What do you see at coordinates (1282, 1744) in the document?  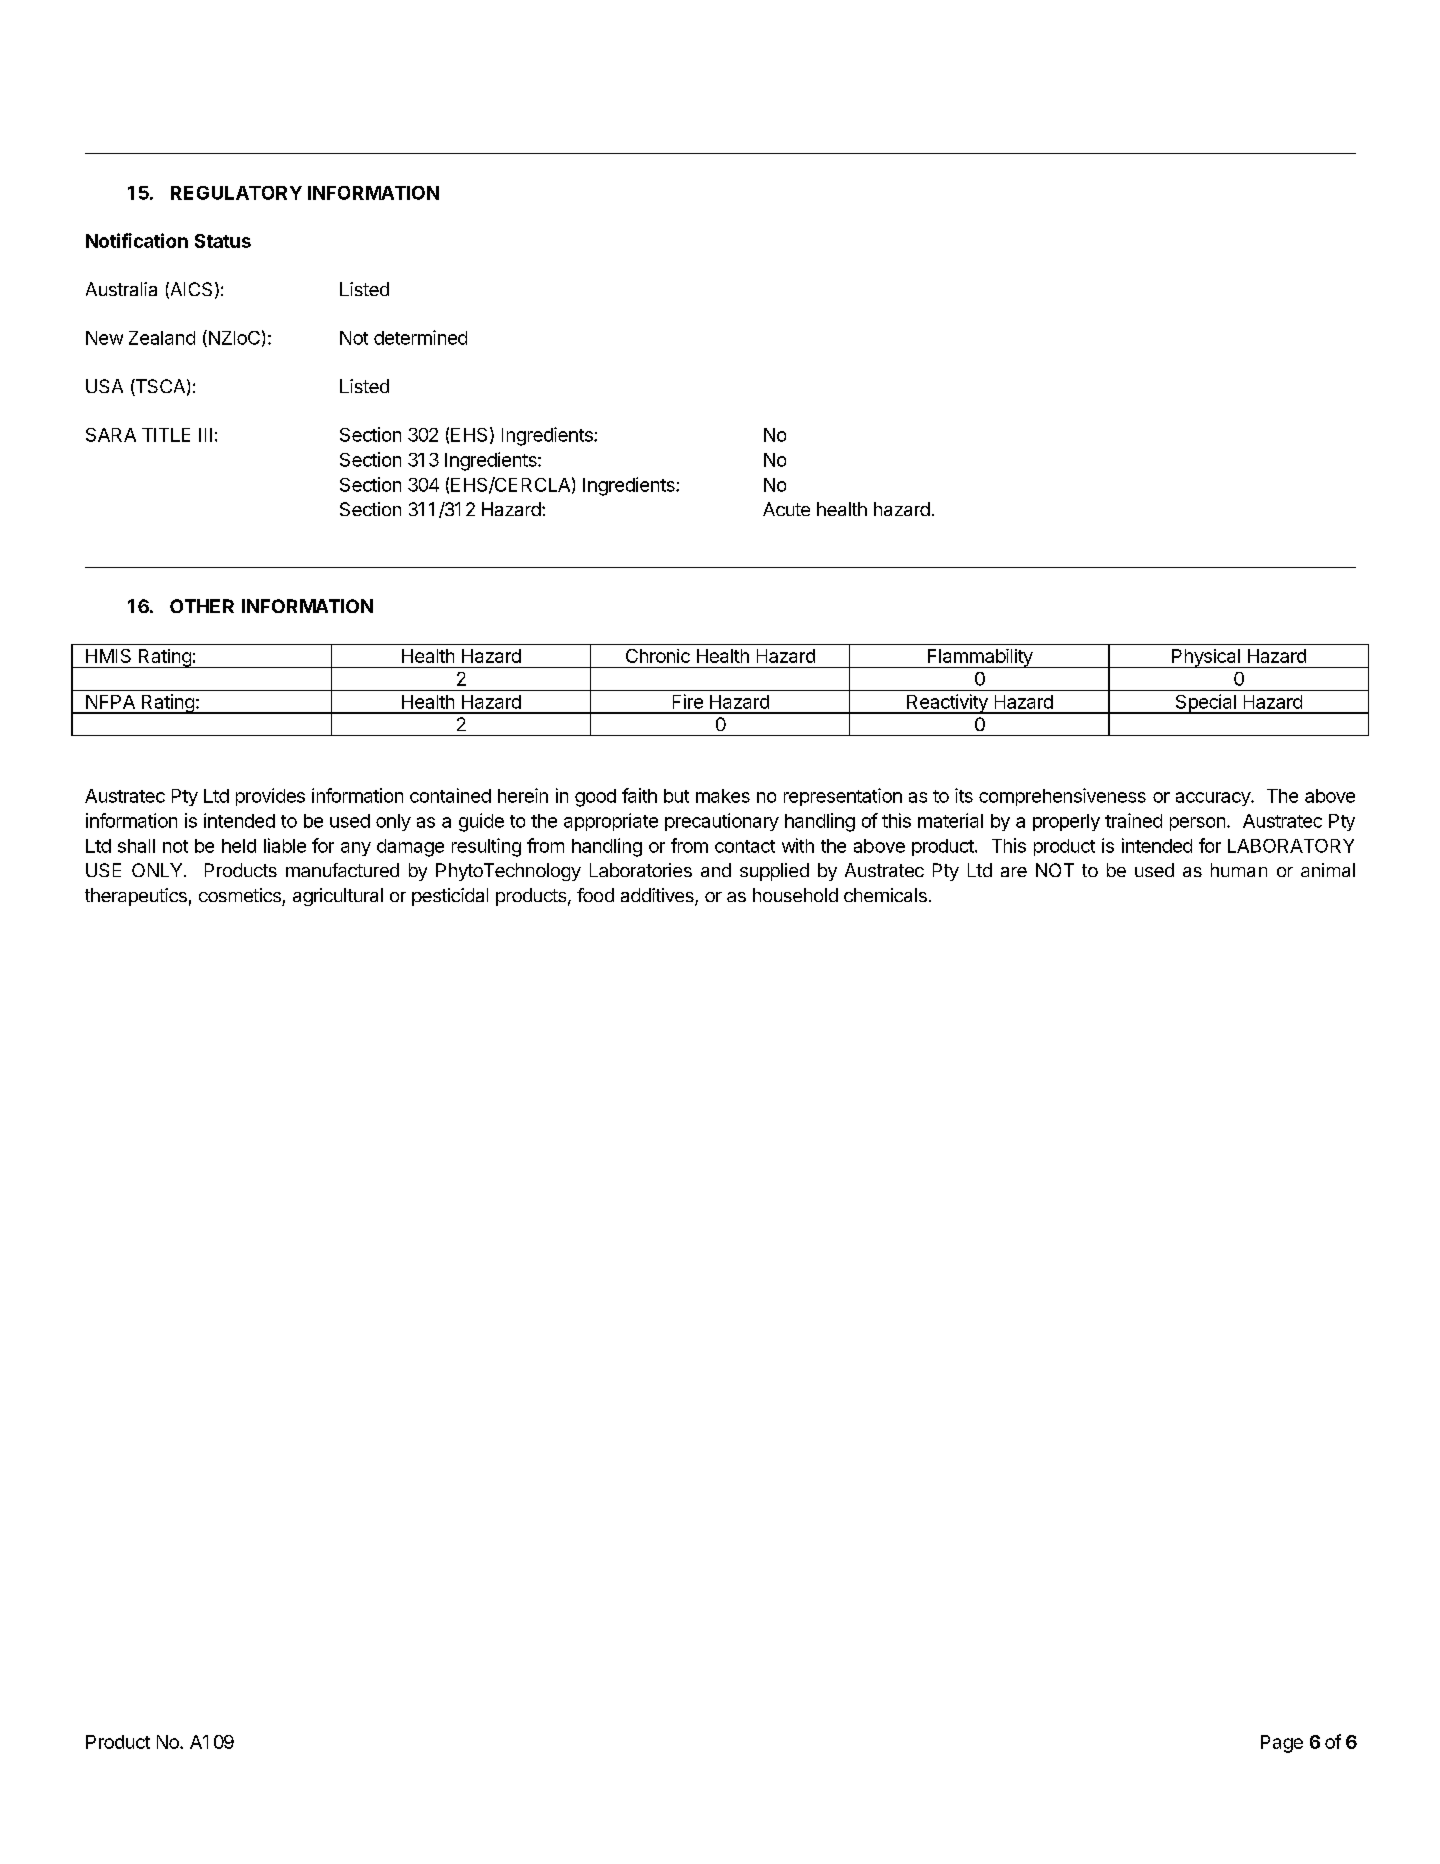 I see `Page` at bounding box center [1282, 1744].
